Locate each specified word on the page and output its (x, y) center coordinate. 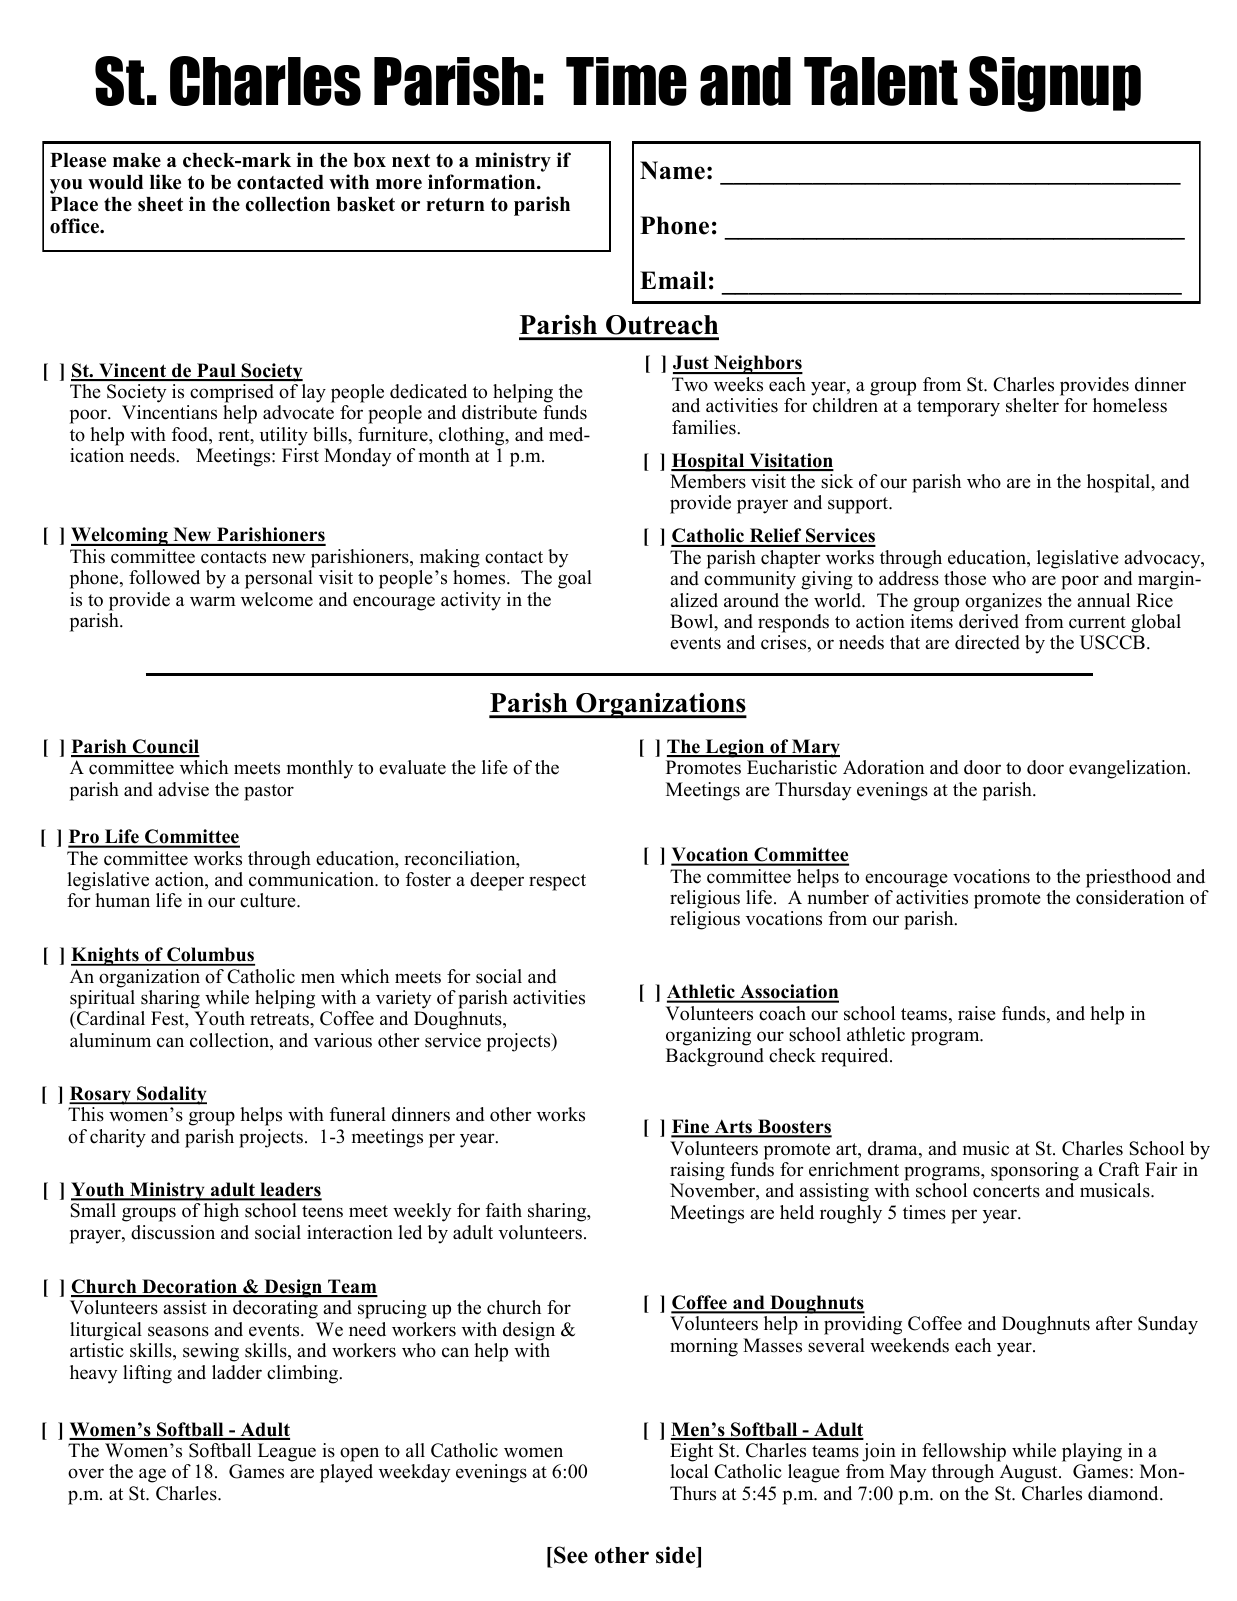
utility (284, 436)
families (705, 427)
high (221, 1212)
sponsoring (1035, 1171)
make (137, 160)
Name (672, 170)
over (86, 1473)
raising (697, 1171)
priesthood (1128, 878)
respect (557, 882)
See (571, 1555)
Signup (1055, 84)
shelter (1032, 405)
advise (183, 789)
